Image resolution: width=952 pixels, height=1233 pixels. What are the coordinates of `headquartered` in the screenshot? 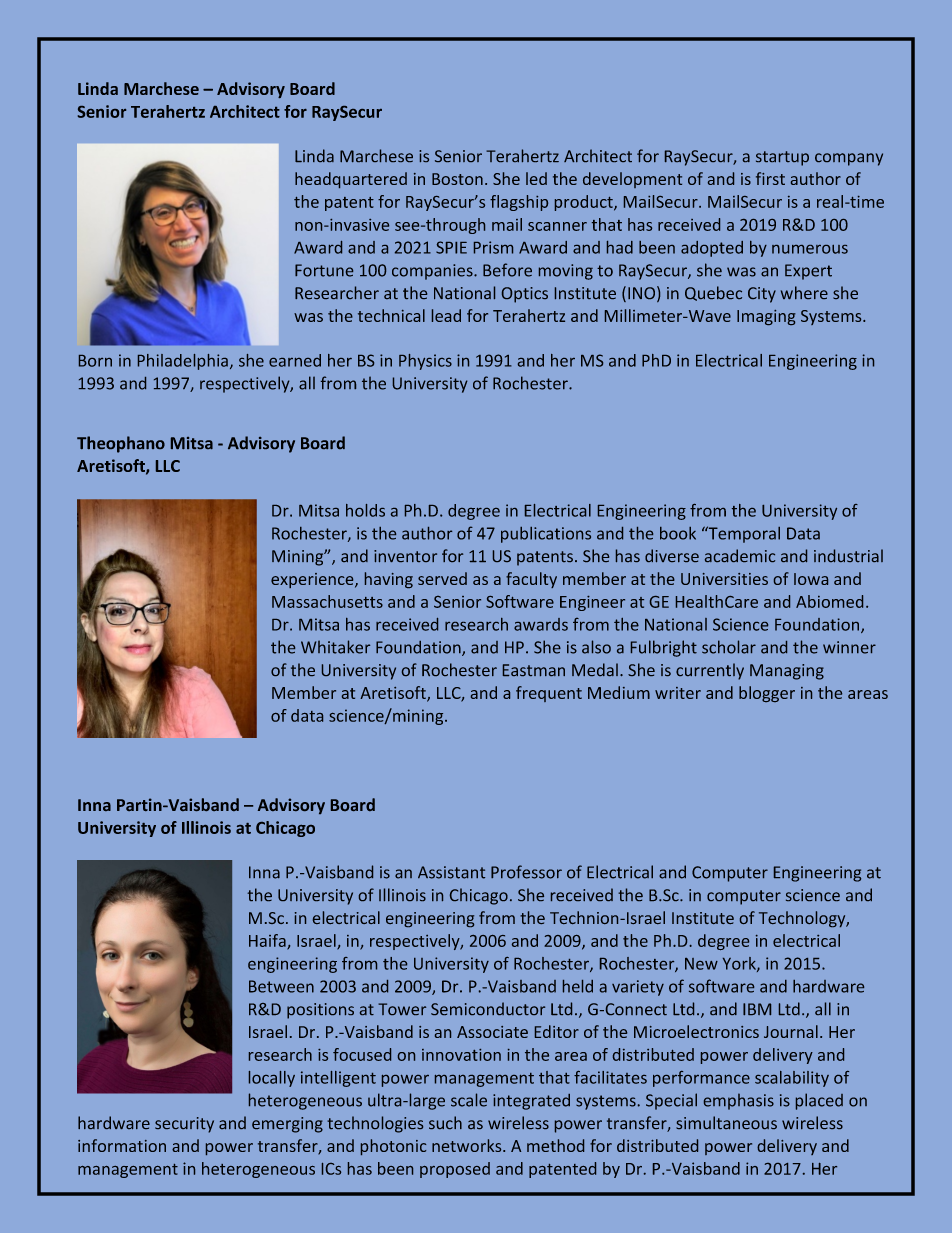 It's located at (351, 180).
